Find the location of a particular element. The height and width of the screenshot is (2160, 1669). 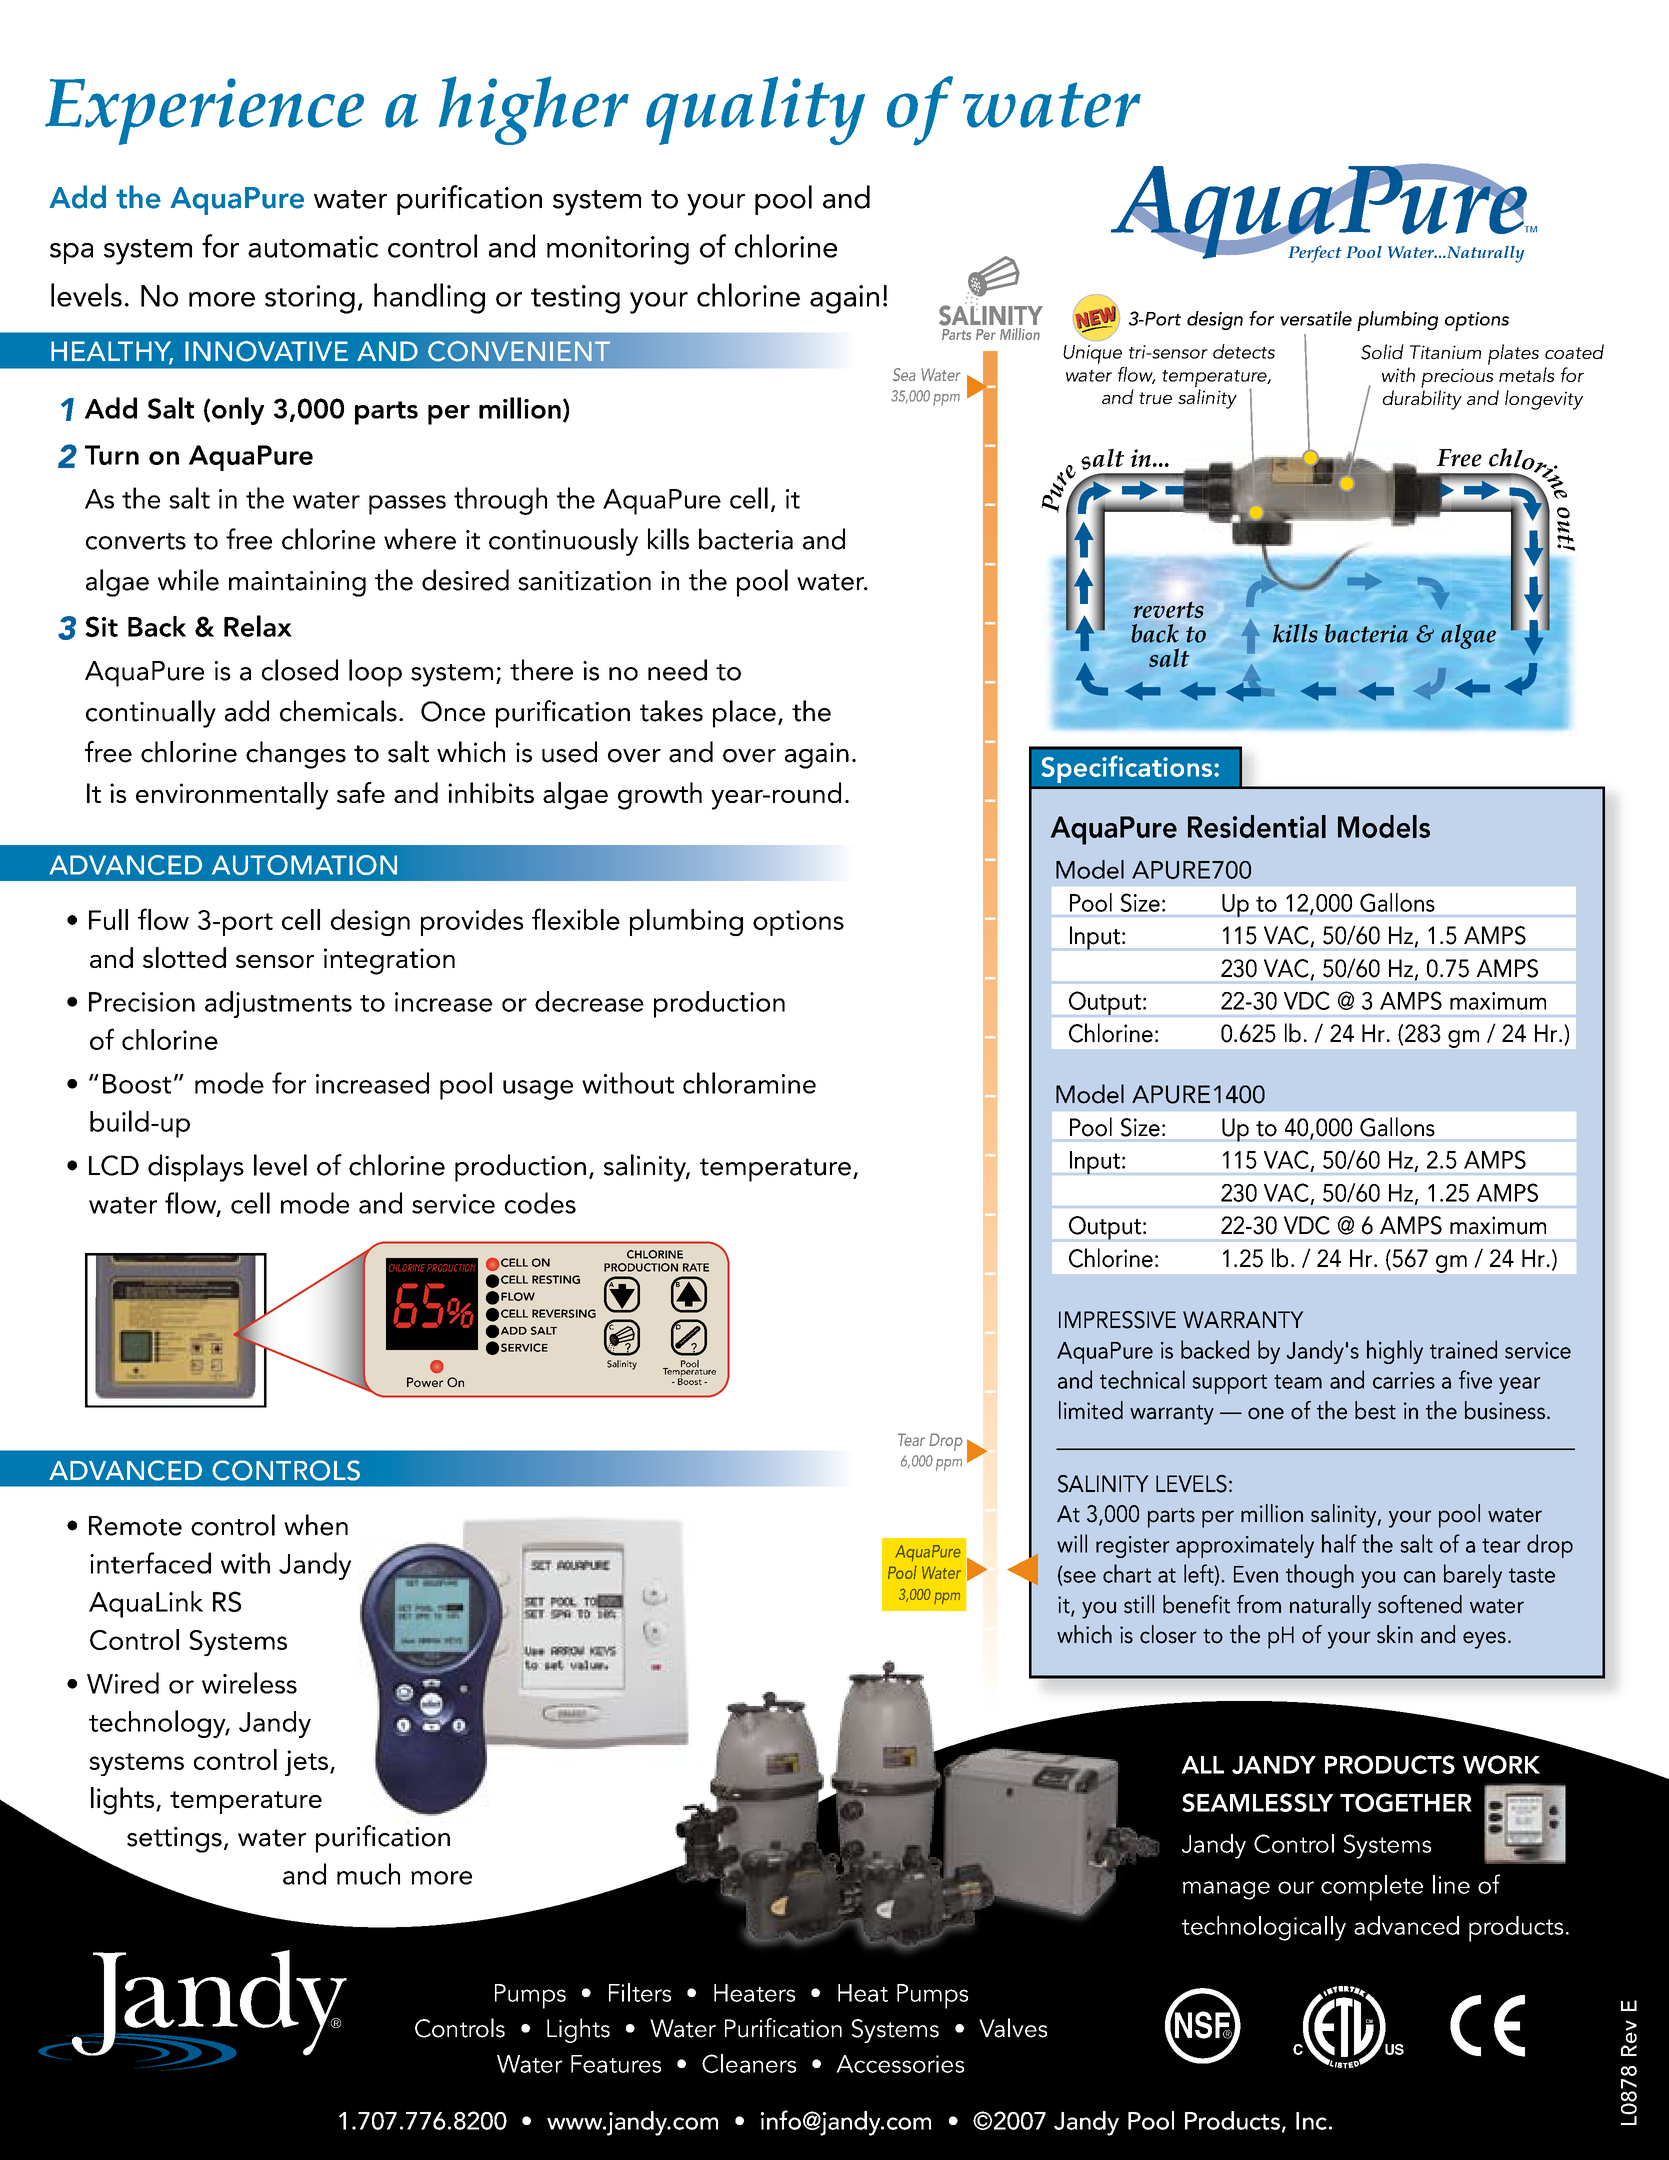

versatile is located at coordinates (1316, 318).
